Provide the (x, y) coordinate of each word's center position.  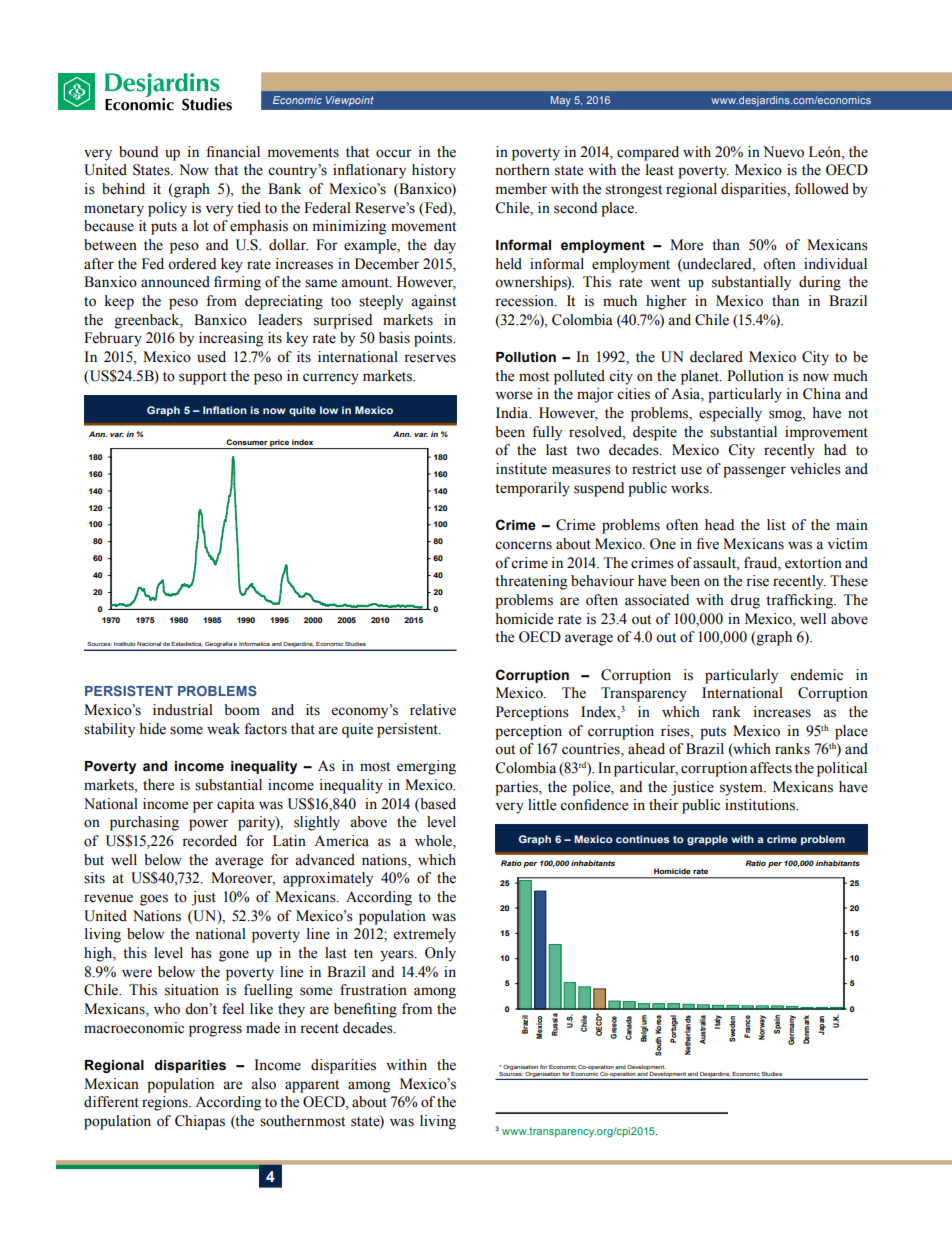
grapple (707, 840)
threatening (531, 582)
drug (745, 601)
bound (138, 152)
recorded (209, 841)
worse (513, 395)
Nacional (149, 644)
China (822, 394)
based (437, 804)
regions (166, 1103)
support (203, 378)
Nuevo (783, 152)
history (434, 171)
